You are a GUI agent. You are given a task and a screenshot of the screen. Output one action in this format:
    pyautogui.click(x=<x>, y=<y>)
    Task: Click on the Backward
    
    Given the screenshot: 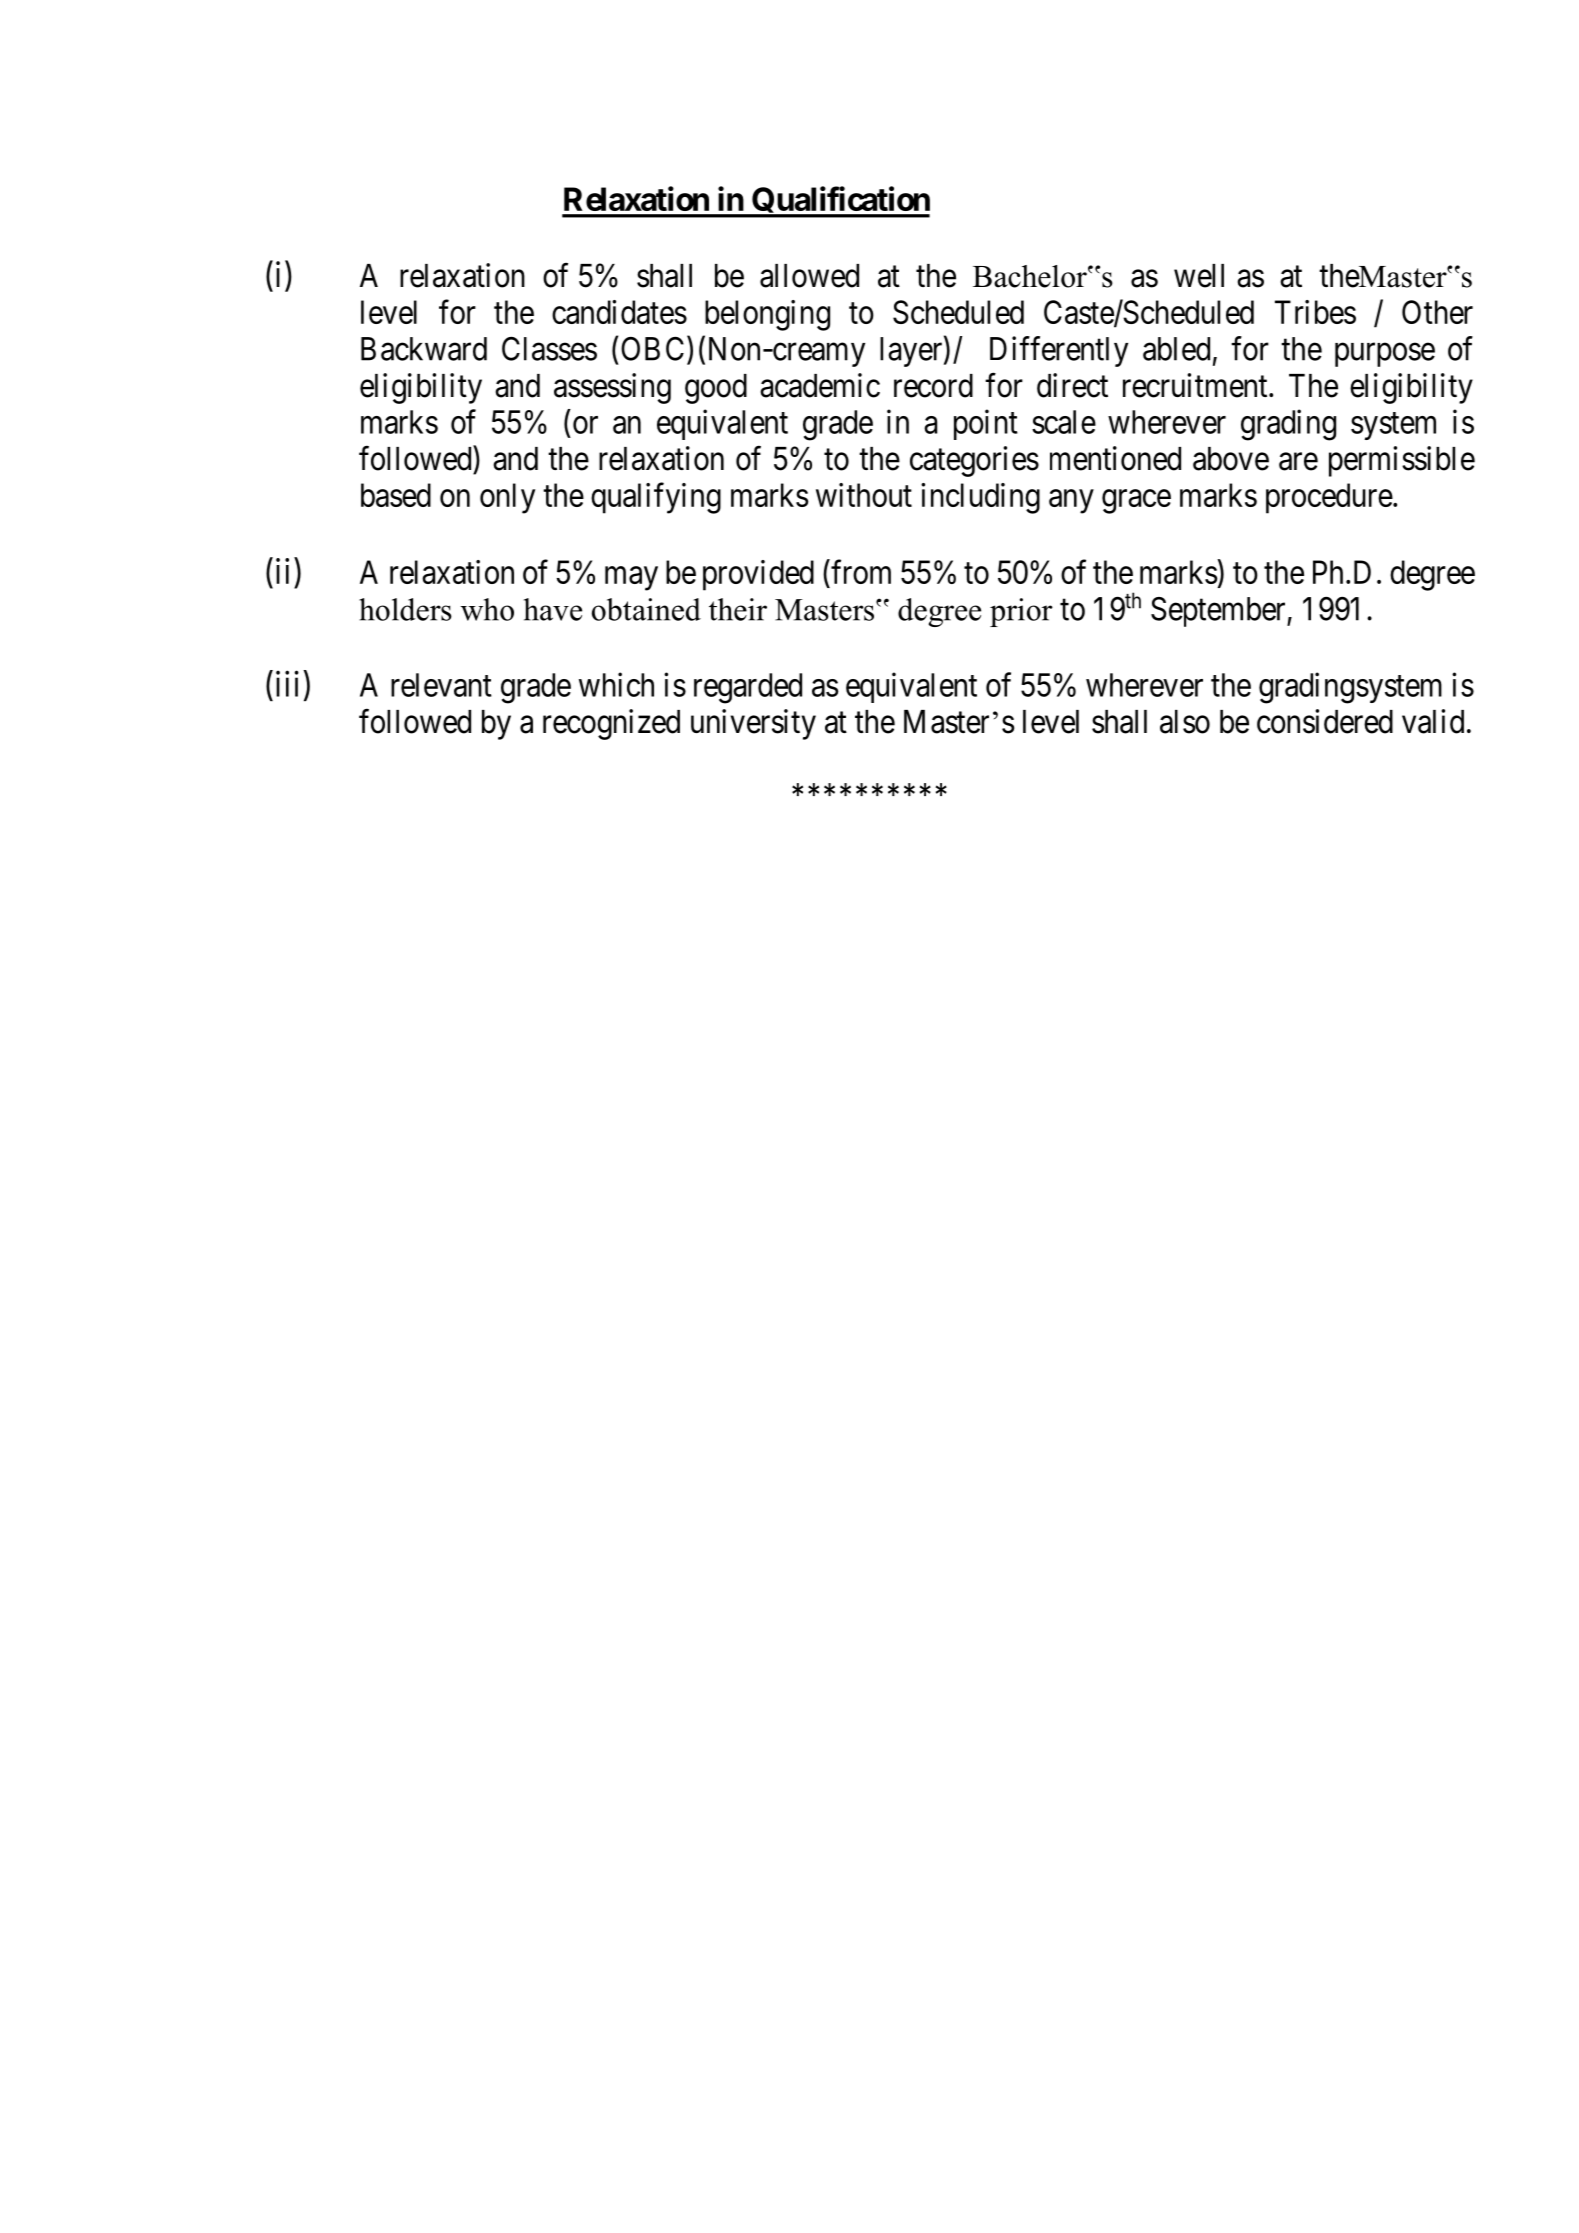 What is the action you would take?
    pyautogui.click(x=424, y=349)
